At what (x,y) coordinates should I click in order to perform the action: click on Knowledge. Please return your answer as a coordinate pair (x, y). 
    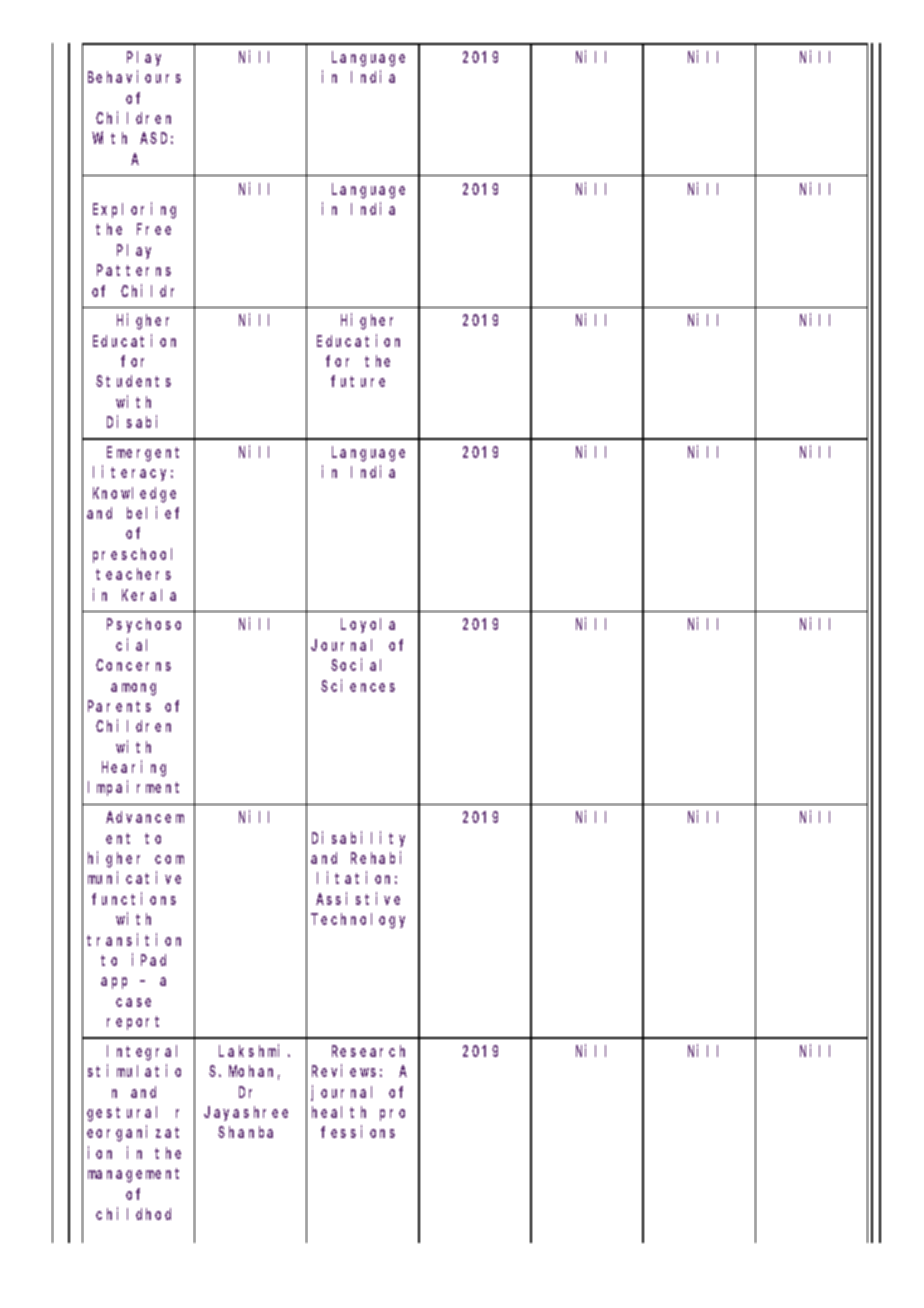
    Looking at the image, I should click on (134, 495).
